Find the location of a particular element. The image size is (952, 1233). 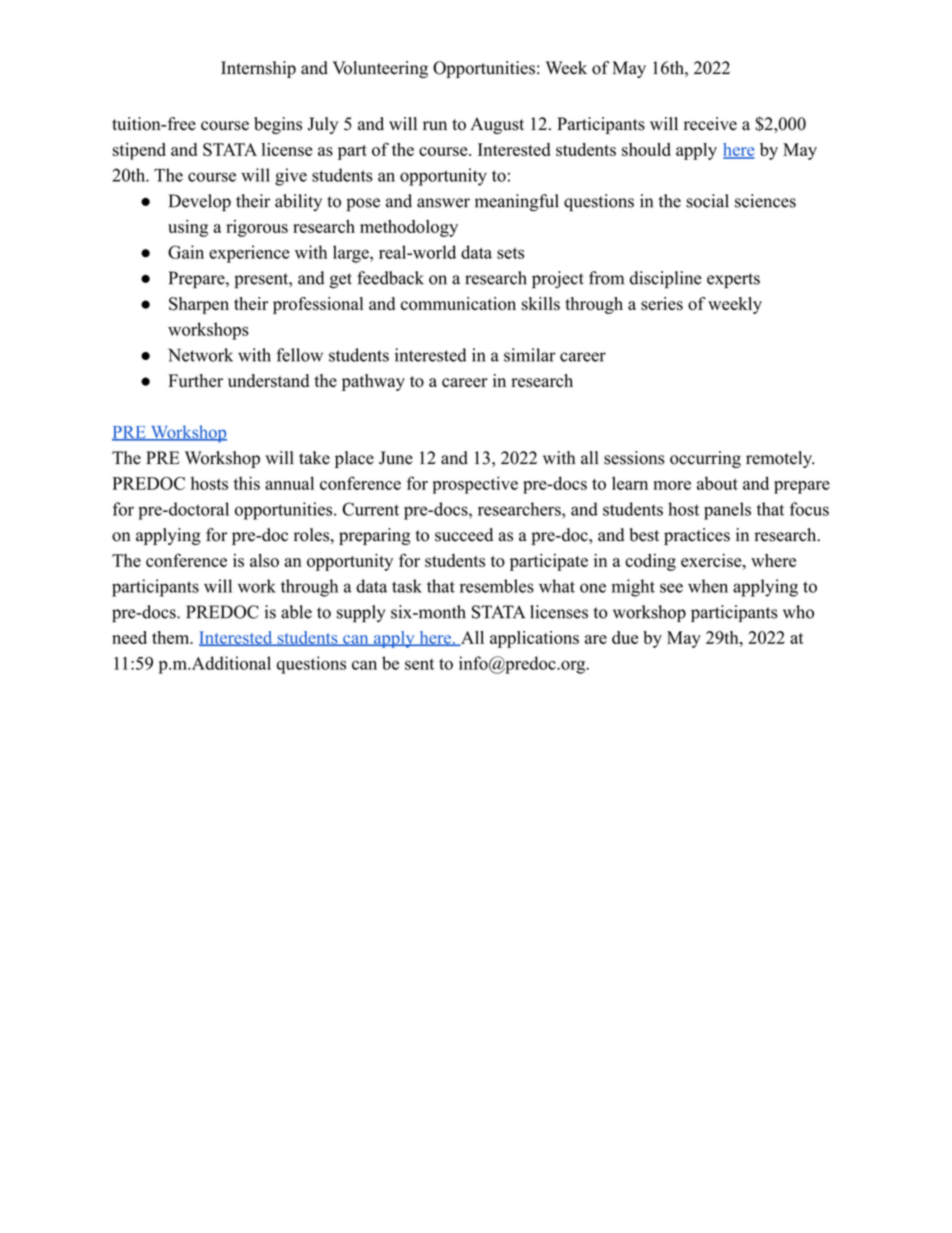

applications is located at coordinates (534, 639).
